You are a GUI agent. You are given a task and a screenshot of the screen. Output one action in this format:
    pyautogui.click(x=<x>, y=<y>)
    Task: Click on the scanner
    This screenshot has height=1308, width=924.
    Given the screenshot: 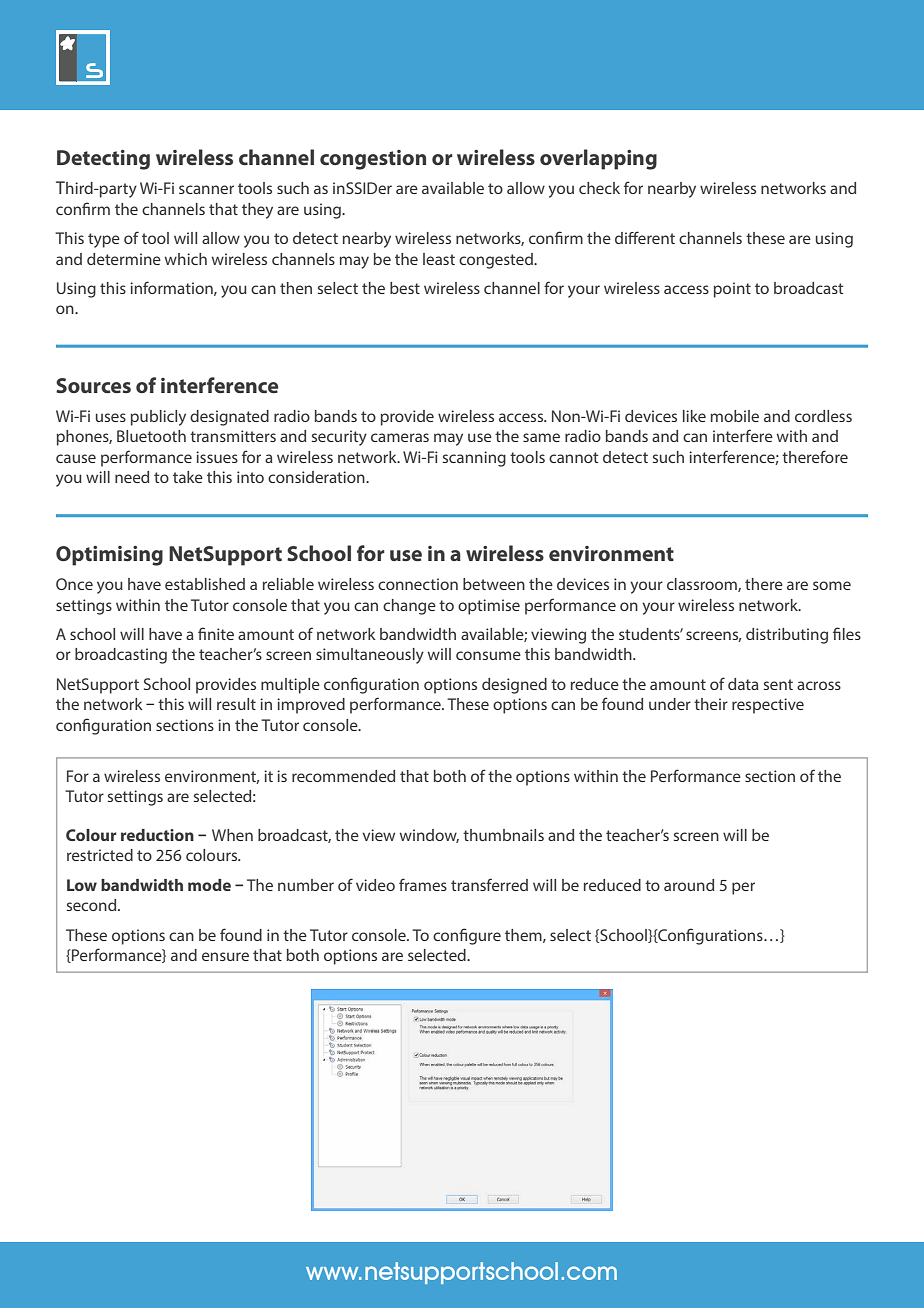 What is the action you would take?
    pyautogui.click(x=206, y=189)
